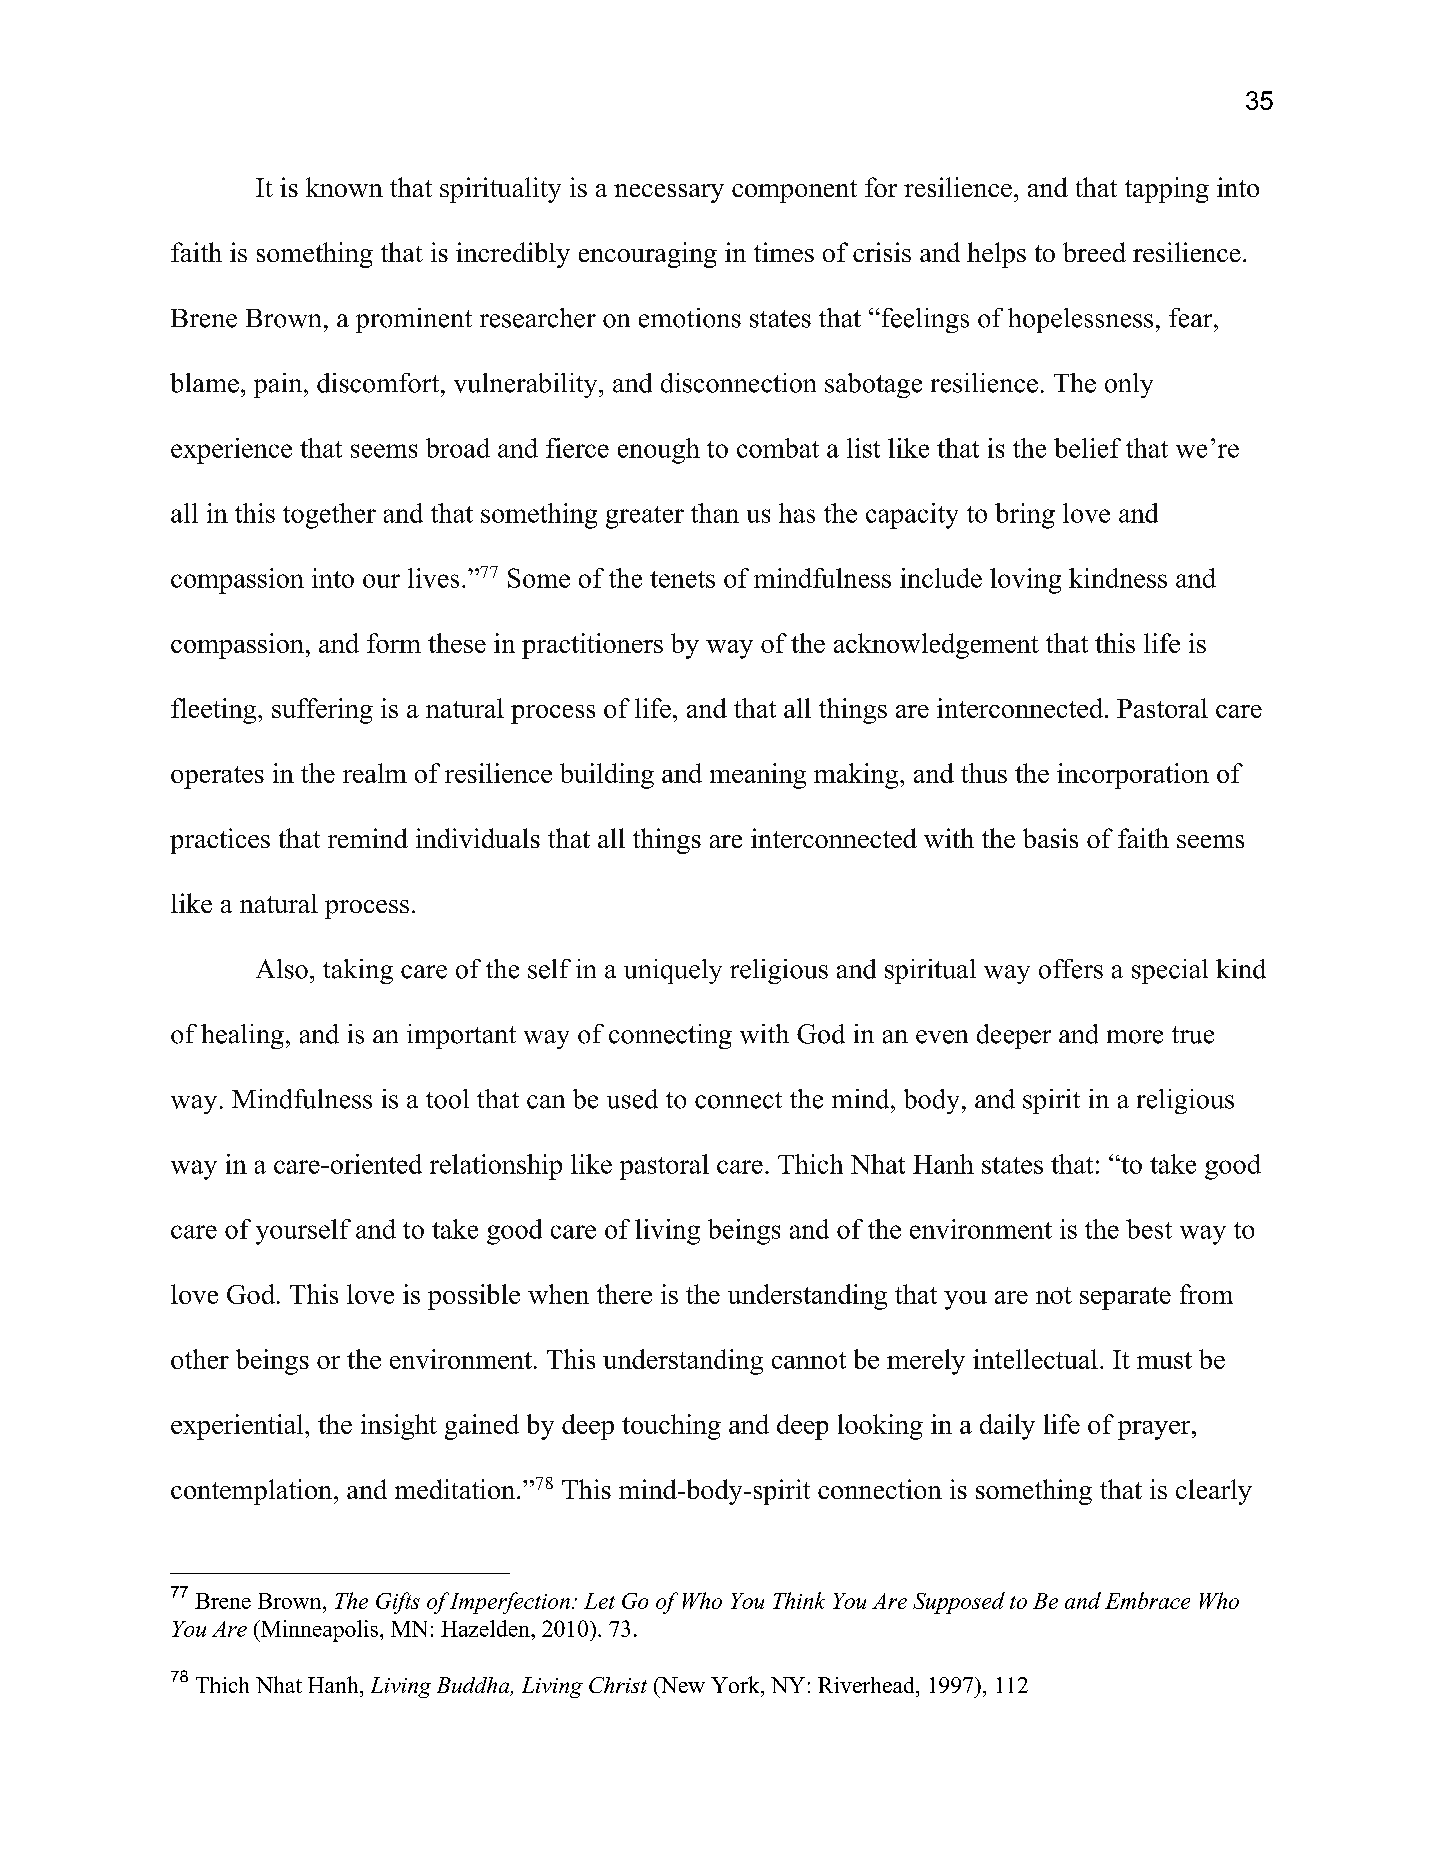 This page has height=1868, width=1443. Describe the element at coordinates (1125, 1298) in the page. I see `separate` at that location.
